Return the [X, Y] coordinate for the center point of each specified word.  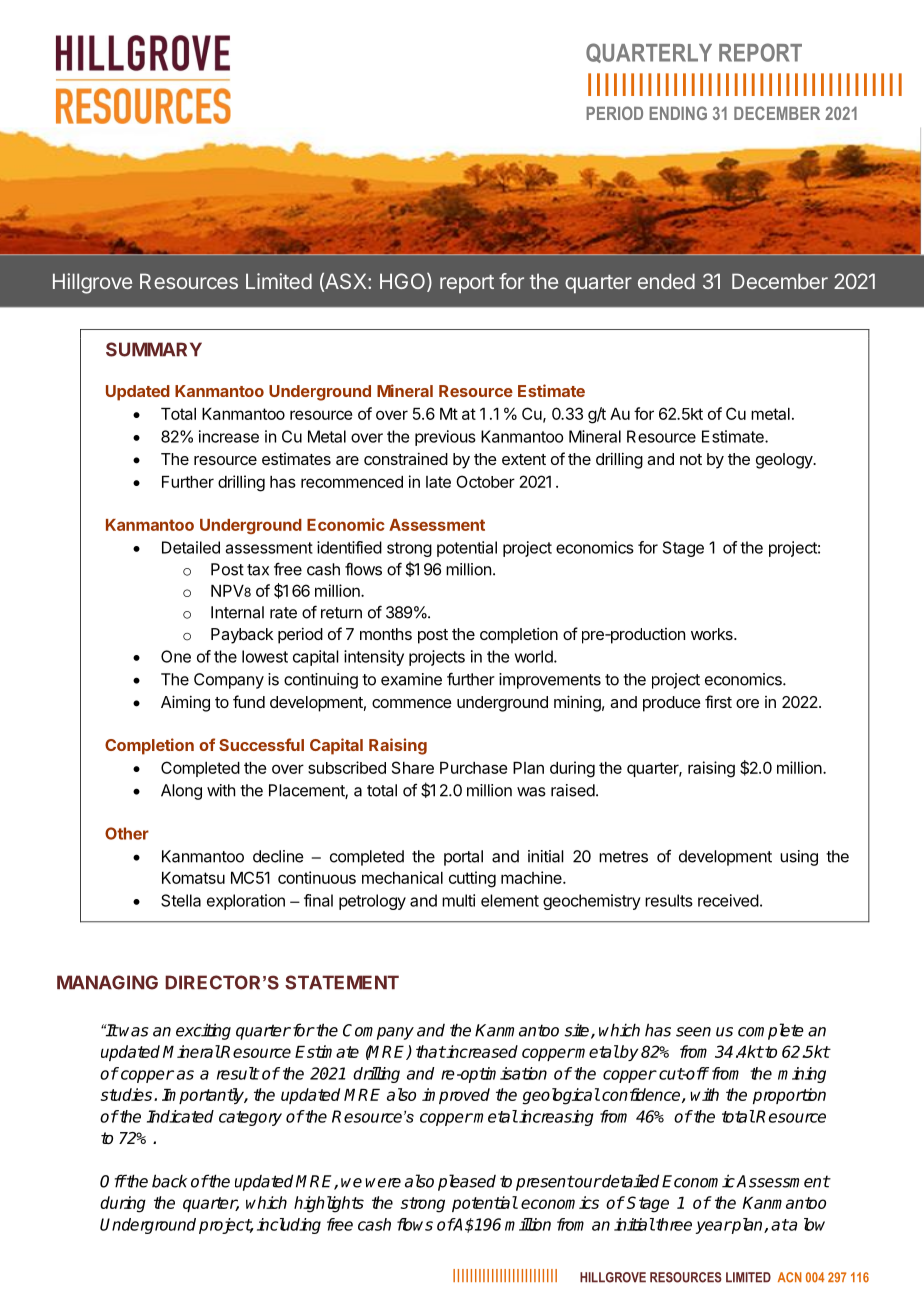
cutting [472, 879]
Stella [181, 900]
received [728, 900]
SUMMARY [154, 349]
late [438, 482]
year [713, 1227]
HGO [404, 282]
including [289, 1226]
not [691, 459]
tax [258, 570]
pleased [467, 1182]
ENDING [678, 113]
